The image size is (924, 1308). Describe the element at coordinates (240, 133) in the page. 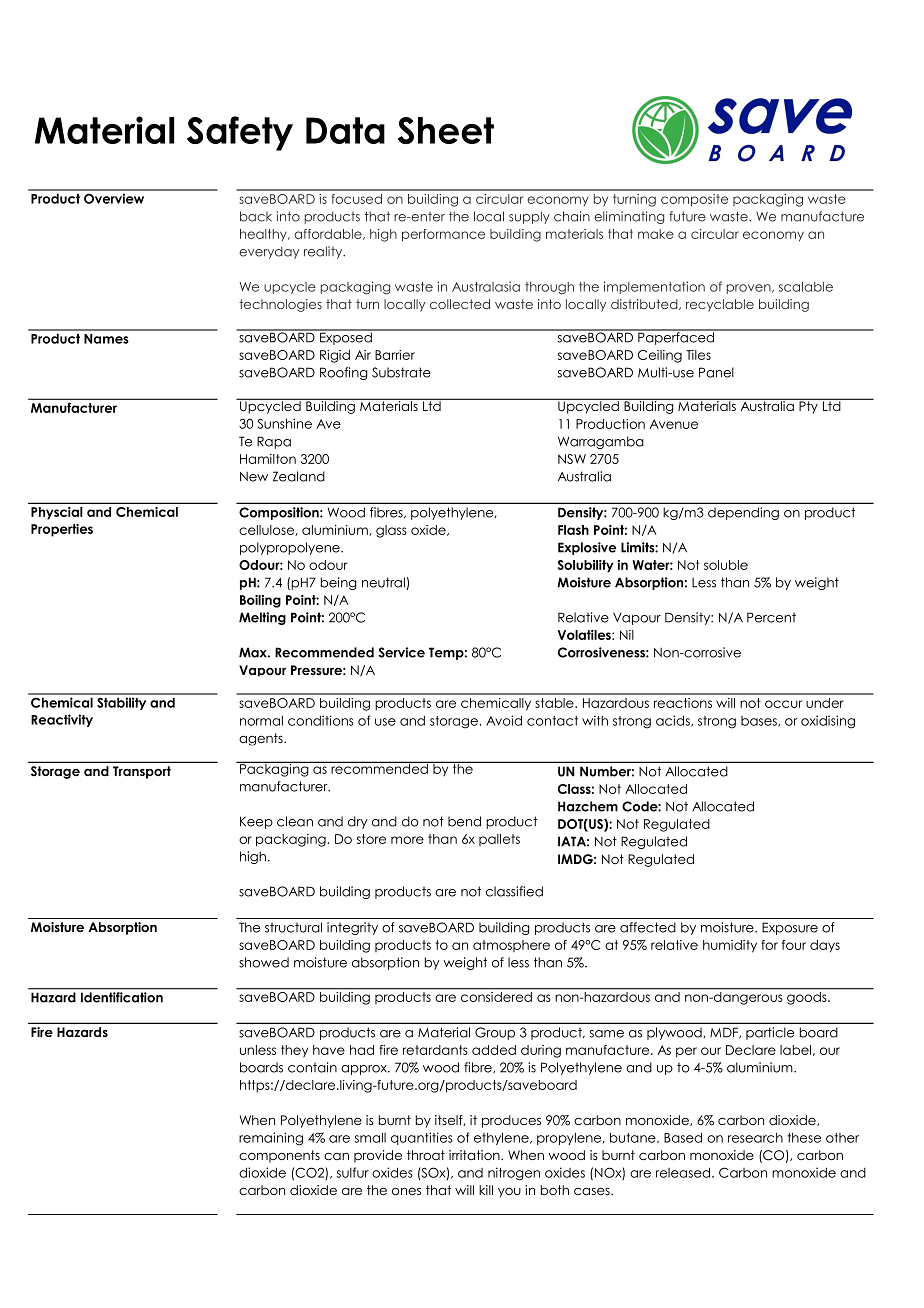

I see `Safety` at that location.
